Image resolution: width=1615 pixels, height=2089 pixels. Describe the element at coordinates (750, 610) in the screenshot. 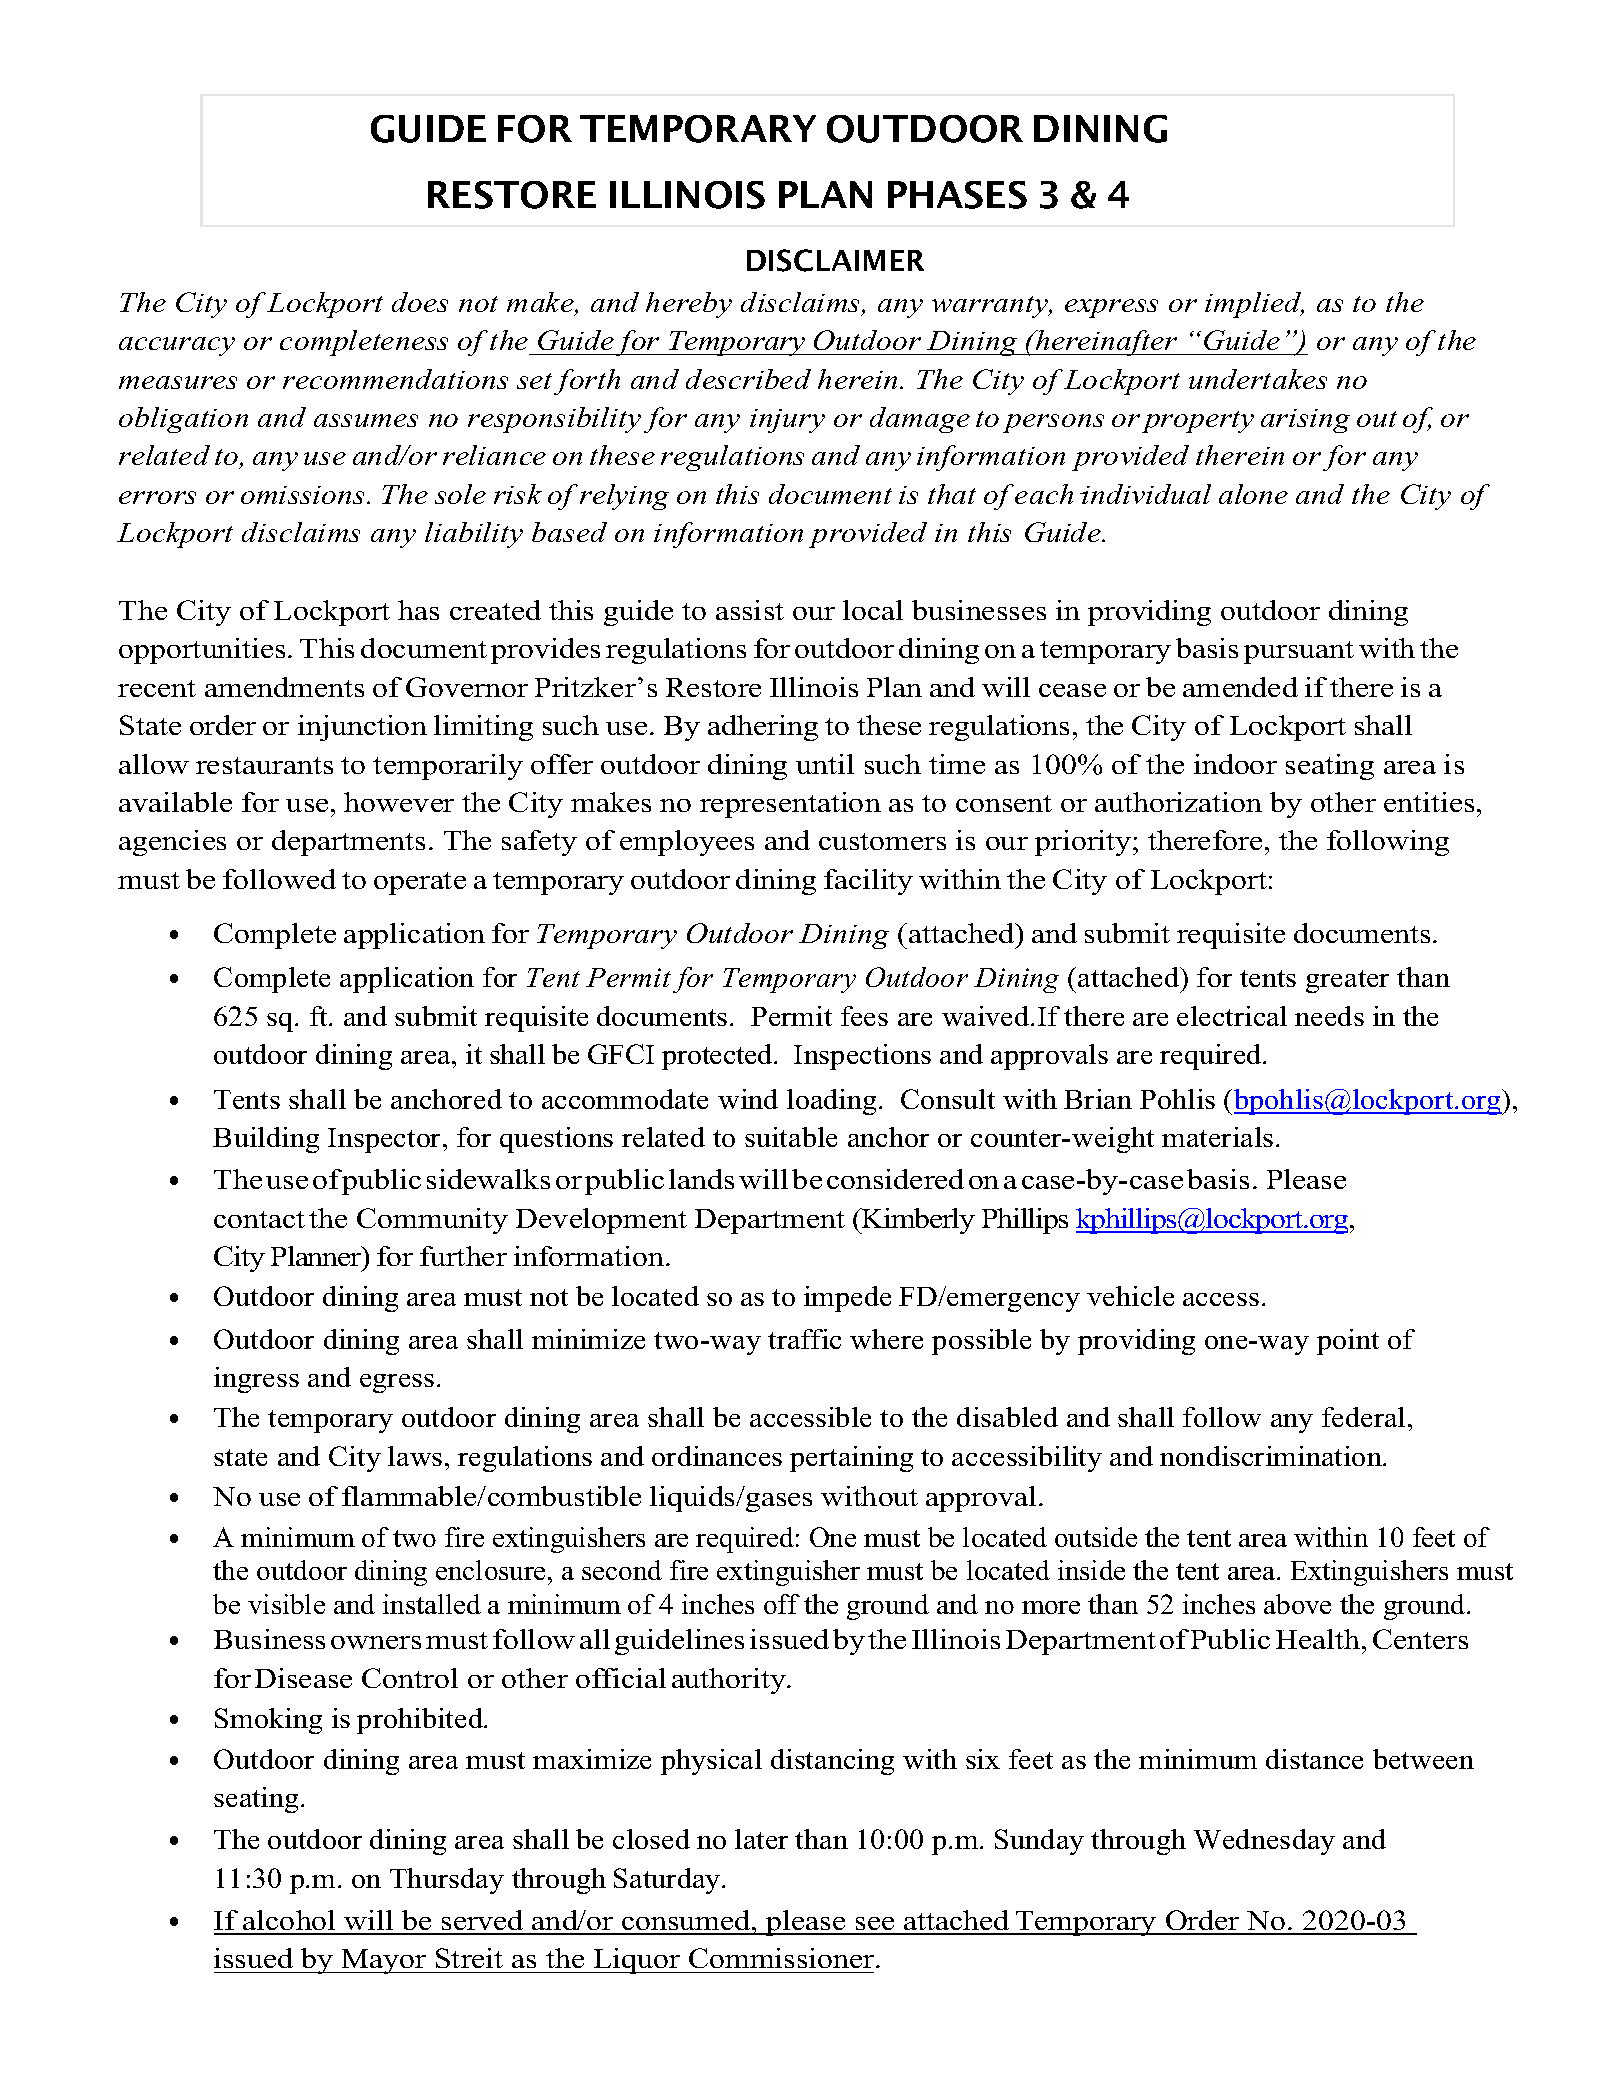

I see `assist` at that location.
